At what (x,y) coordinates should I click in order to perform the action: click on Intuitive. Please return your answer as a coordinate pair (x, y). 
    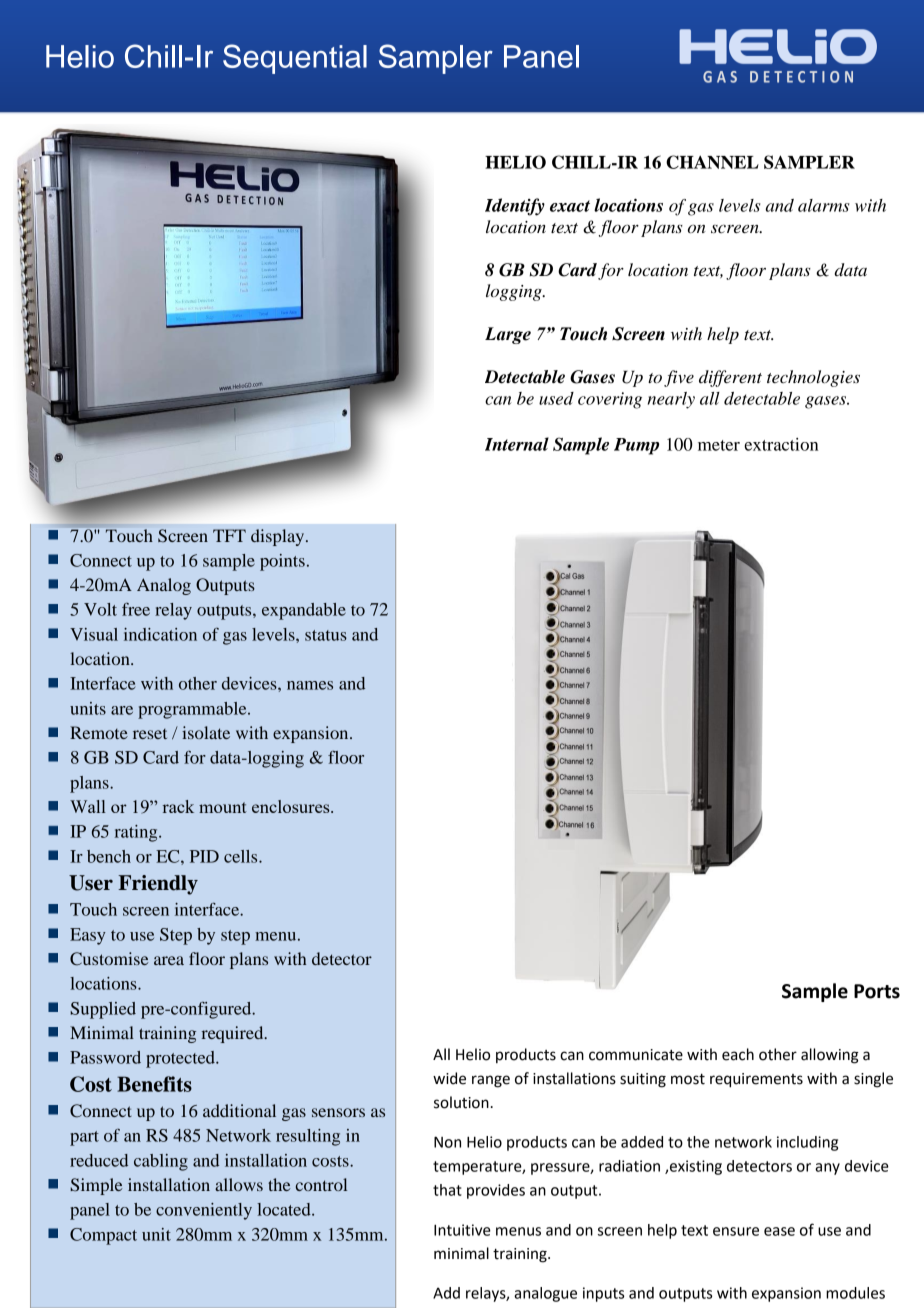
    Looking at the image, I should click on (462, 1230).
